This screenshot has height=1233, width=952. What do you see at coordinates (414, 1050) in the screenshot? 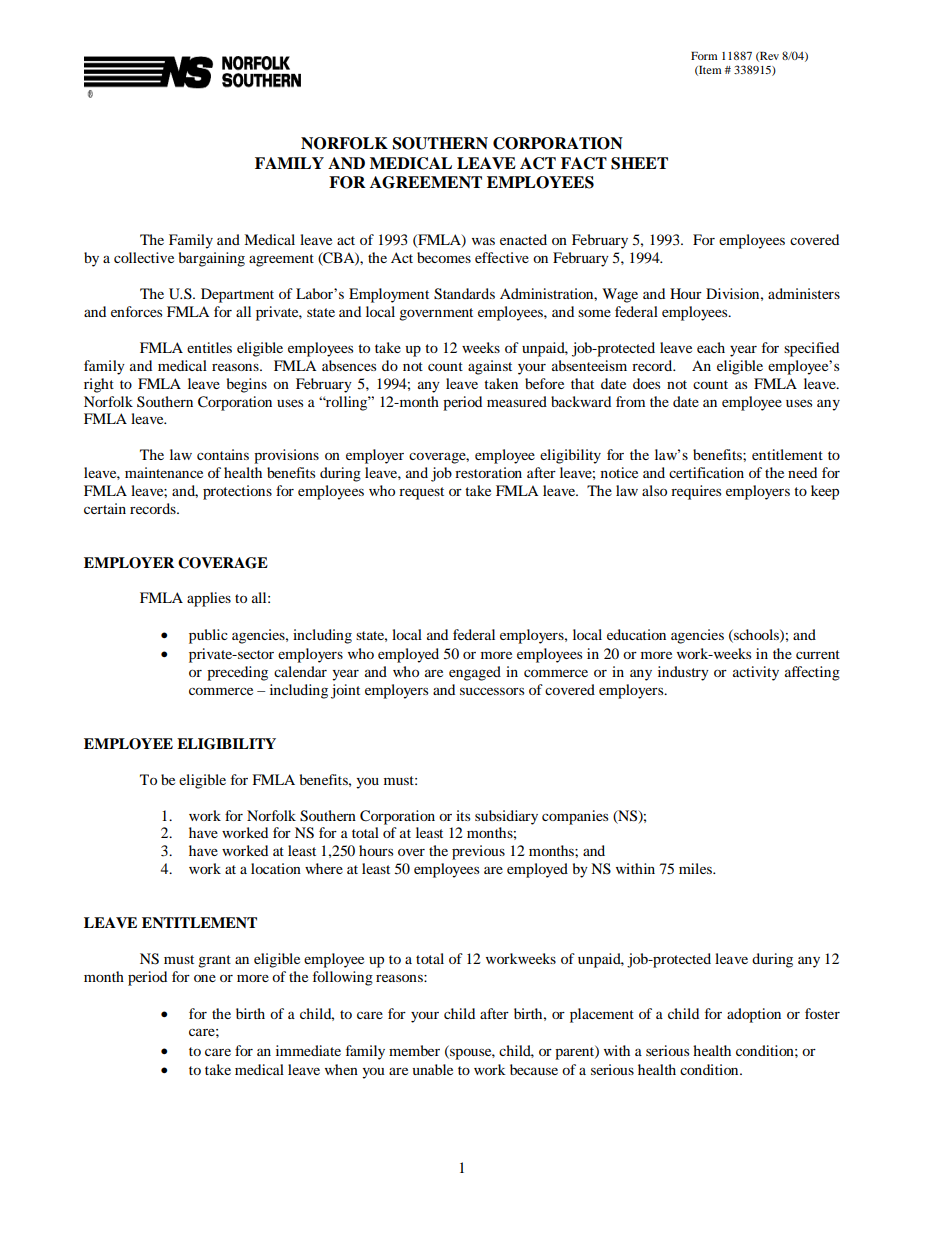
I see `member` at bounding box center [414, 1050].
